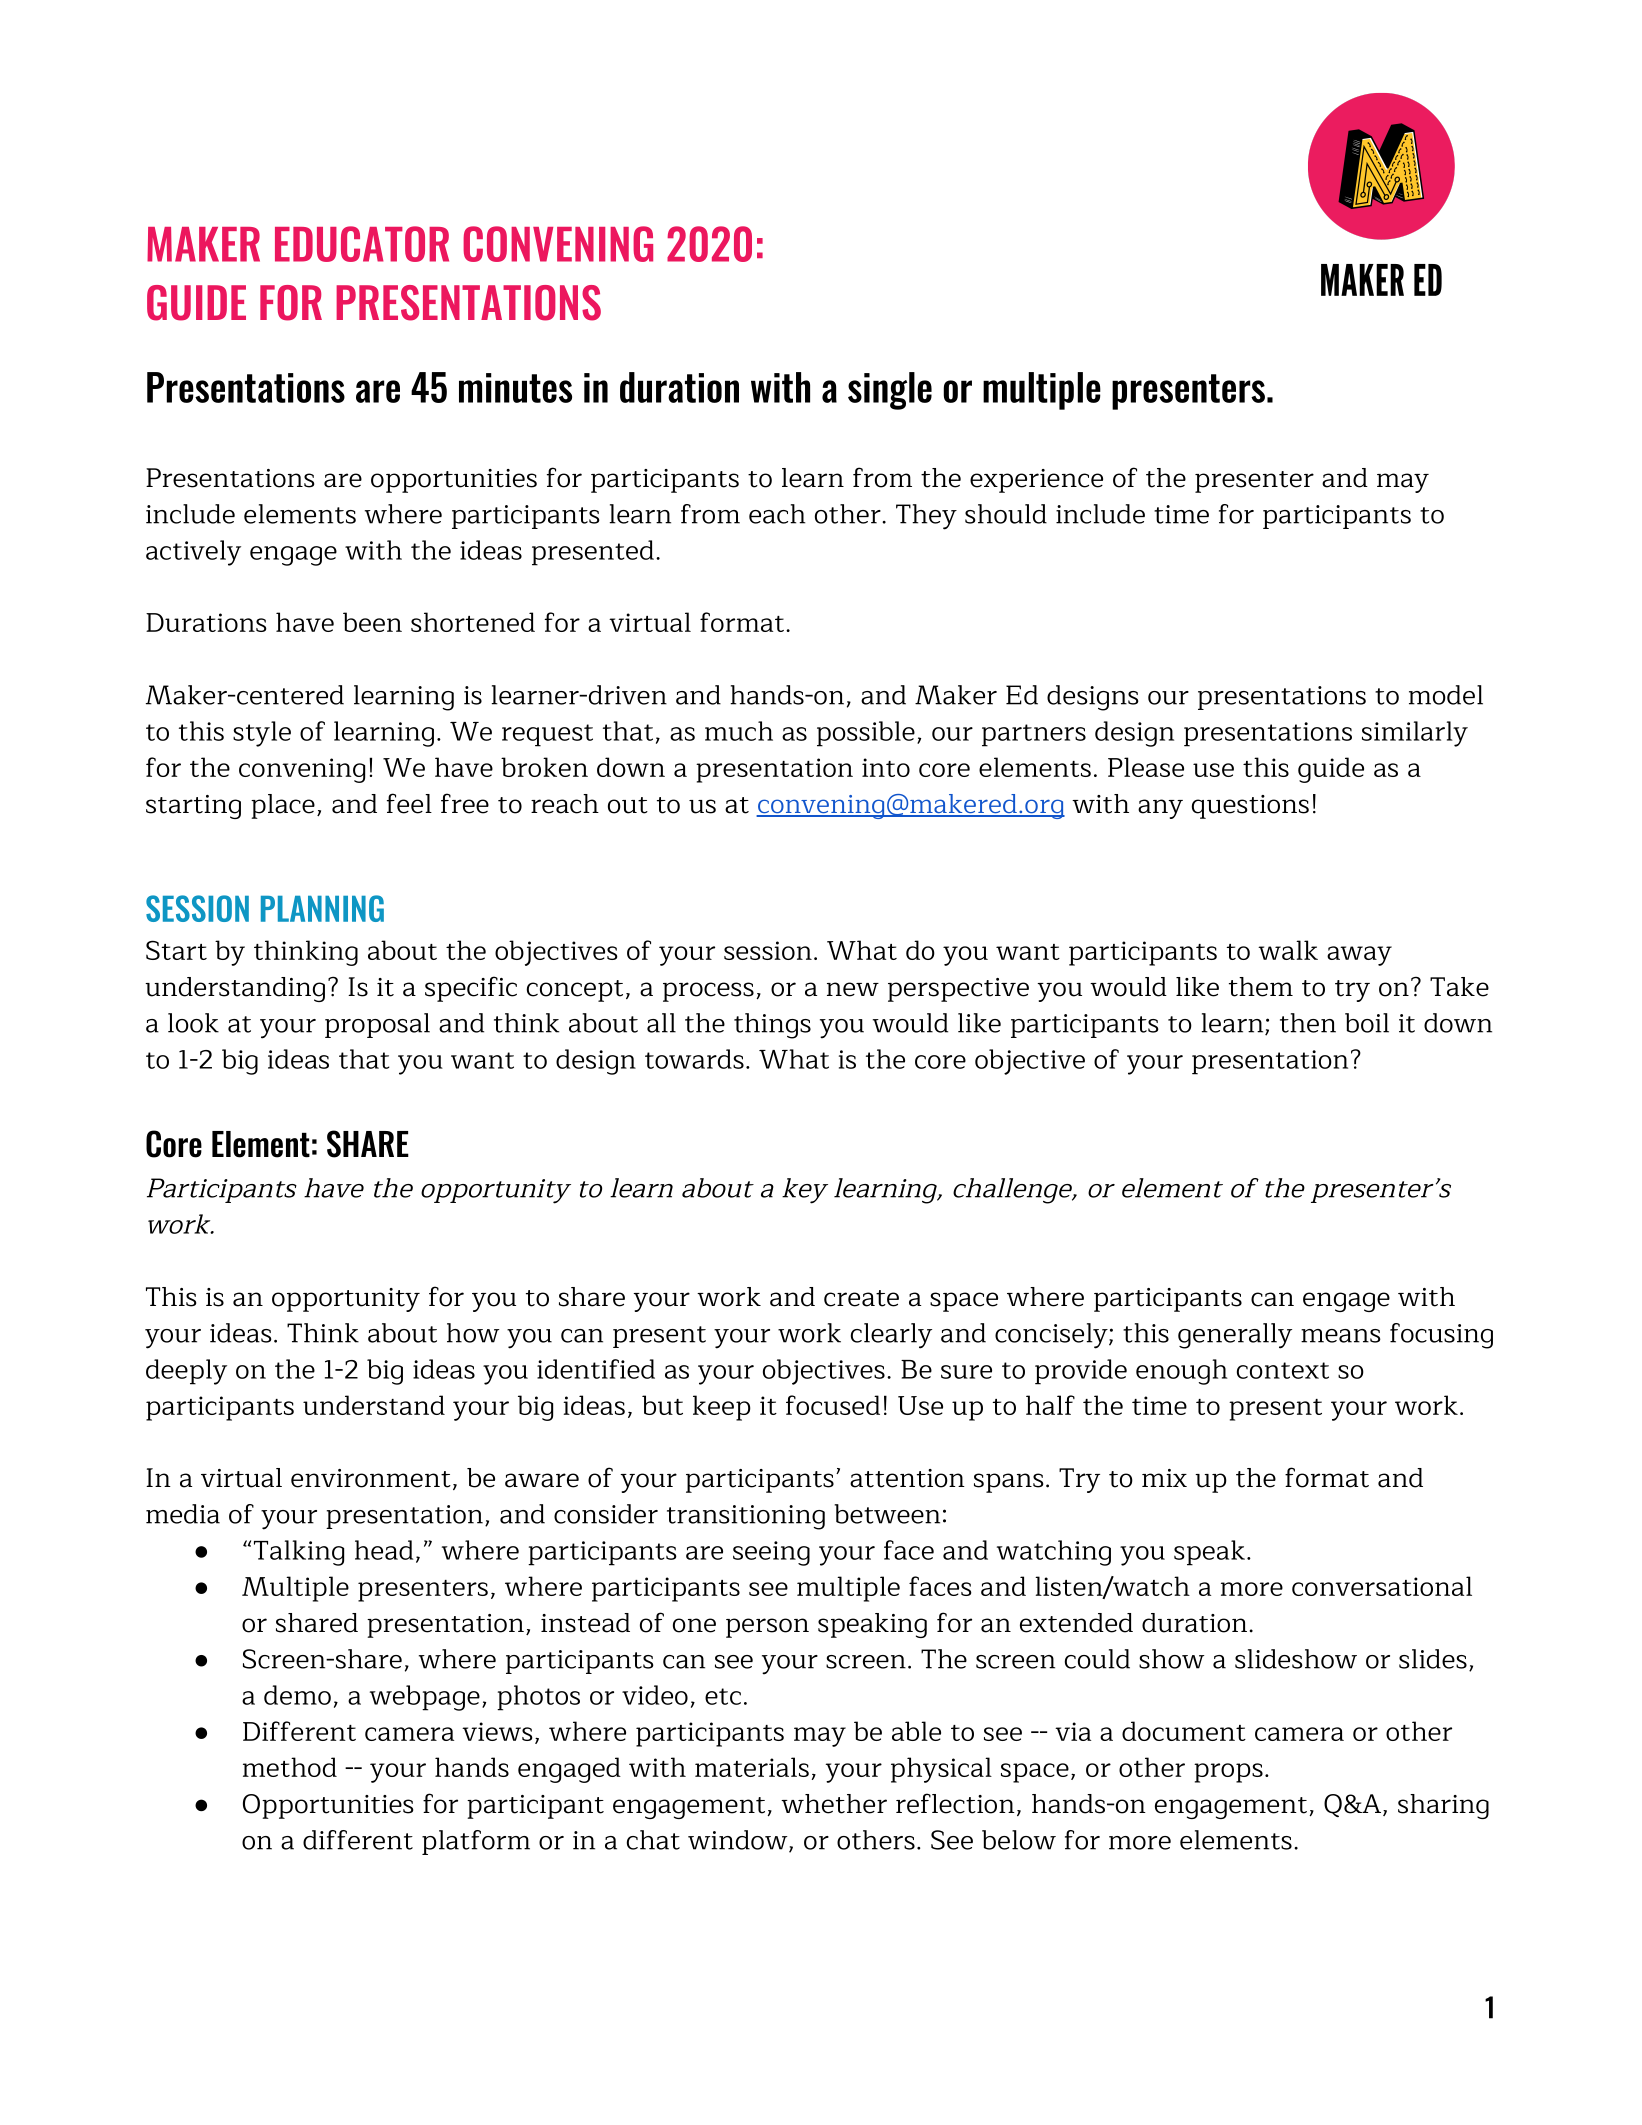  What do you see at coordinates (1283, 1370) in the screenshot?
I see `context` at bounding box center [1283, 1370].
